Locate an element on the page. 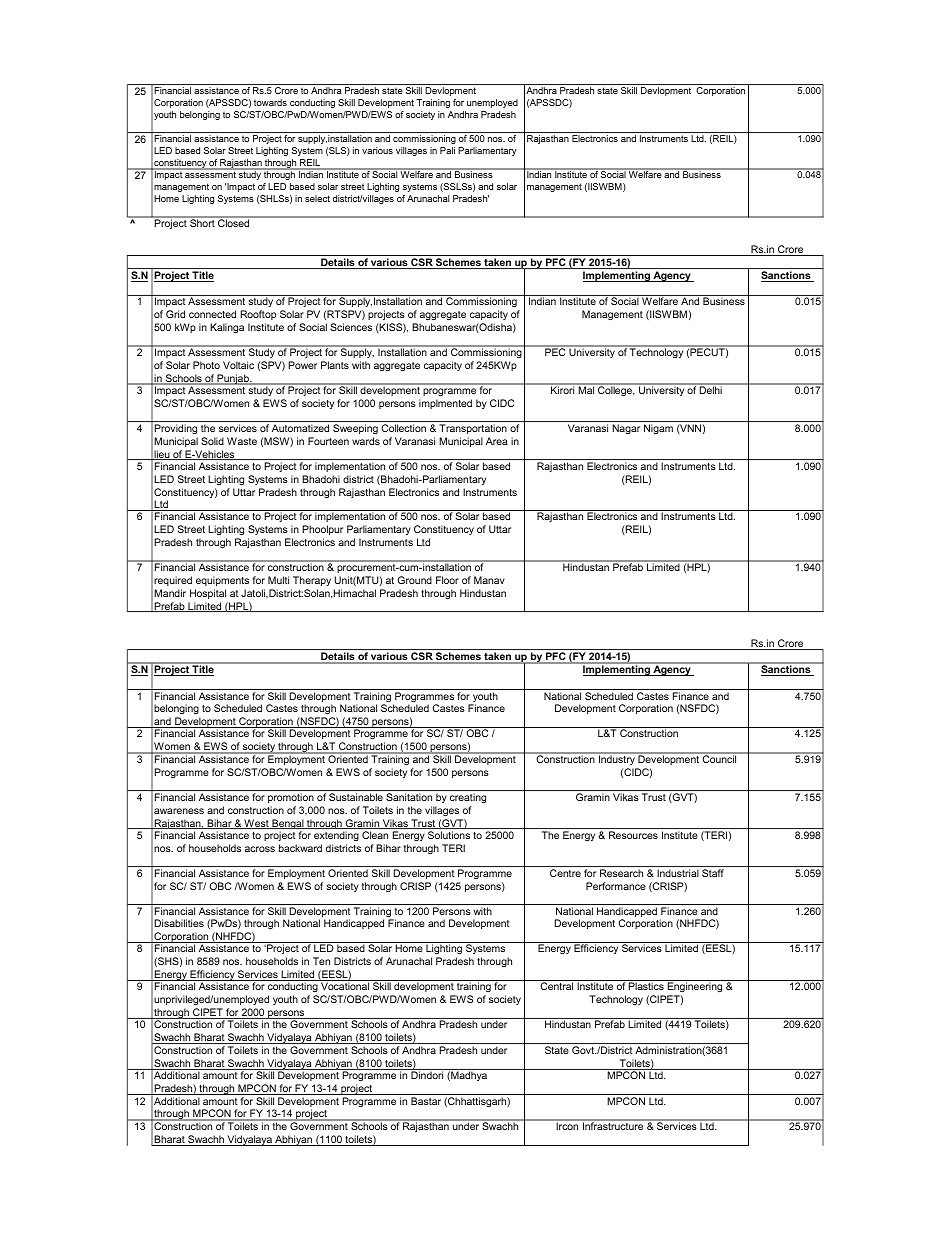  Sanitation is located at coordinates (409, 797).
